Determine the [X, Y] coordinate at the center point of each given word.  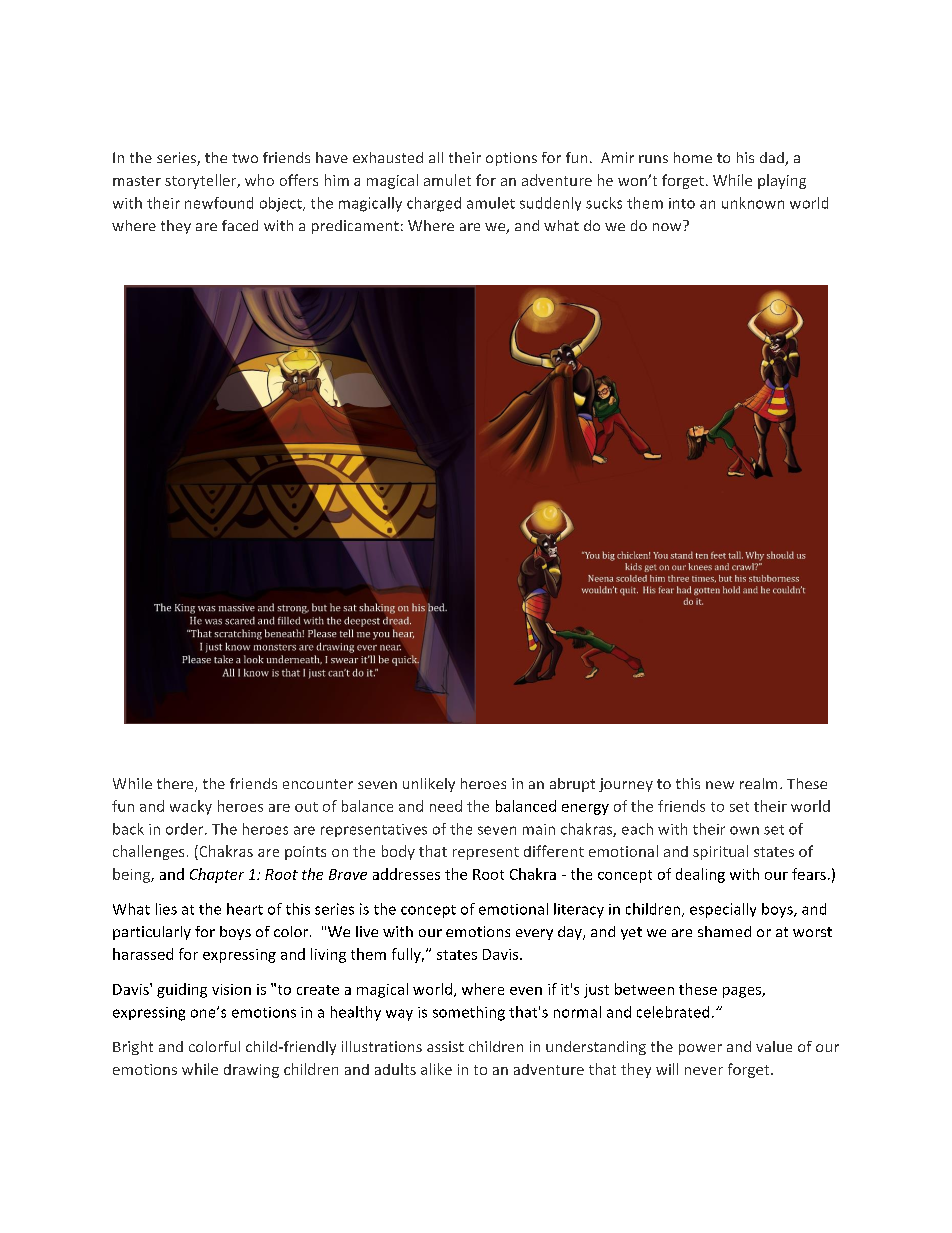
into [682, 203]
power [700, 1049]
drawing [251, 1071]
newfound [219, 203]
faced [240, 225]
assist [445, 1046]
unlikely [429, 785]
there [176, 785]
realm [758, 783]
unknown [753, 203]
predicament [355, 227]
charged [434, 204]
